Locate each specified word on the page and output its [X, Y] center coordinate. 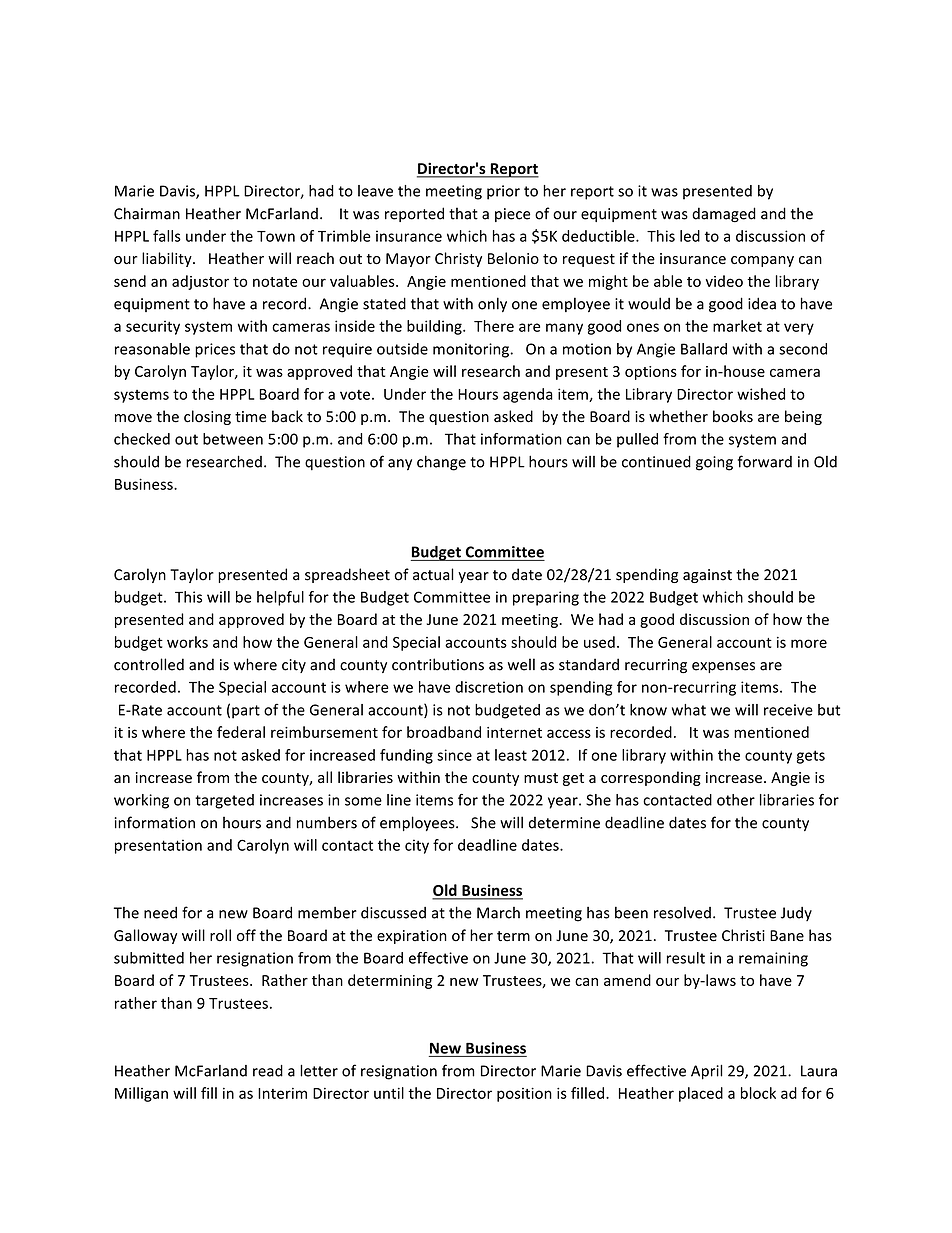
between [233, 439]
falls [167, 236]
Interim [282, 1093]
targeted [224, 801]
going [714, 463]
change [441, 463]
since [454, 755]
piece [512, 215]
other [736, 800]
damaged [724, 215]
